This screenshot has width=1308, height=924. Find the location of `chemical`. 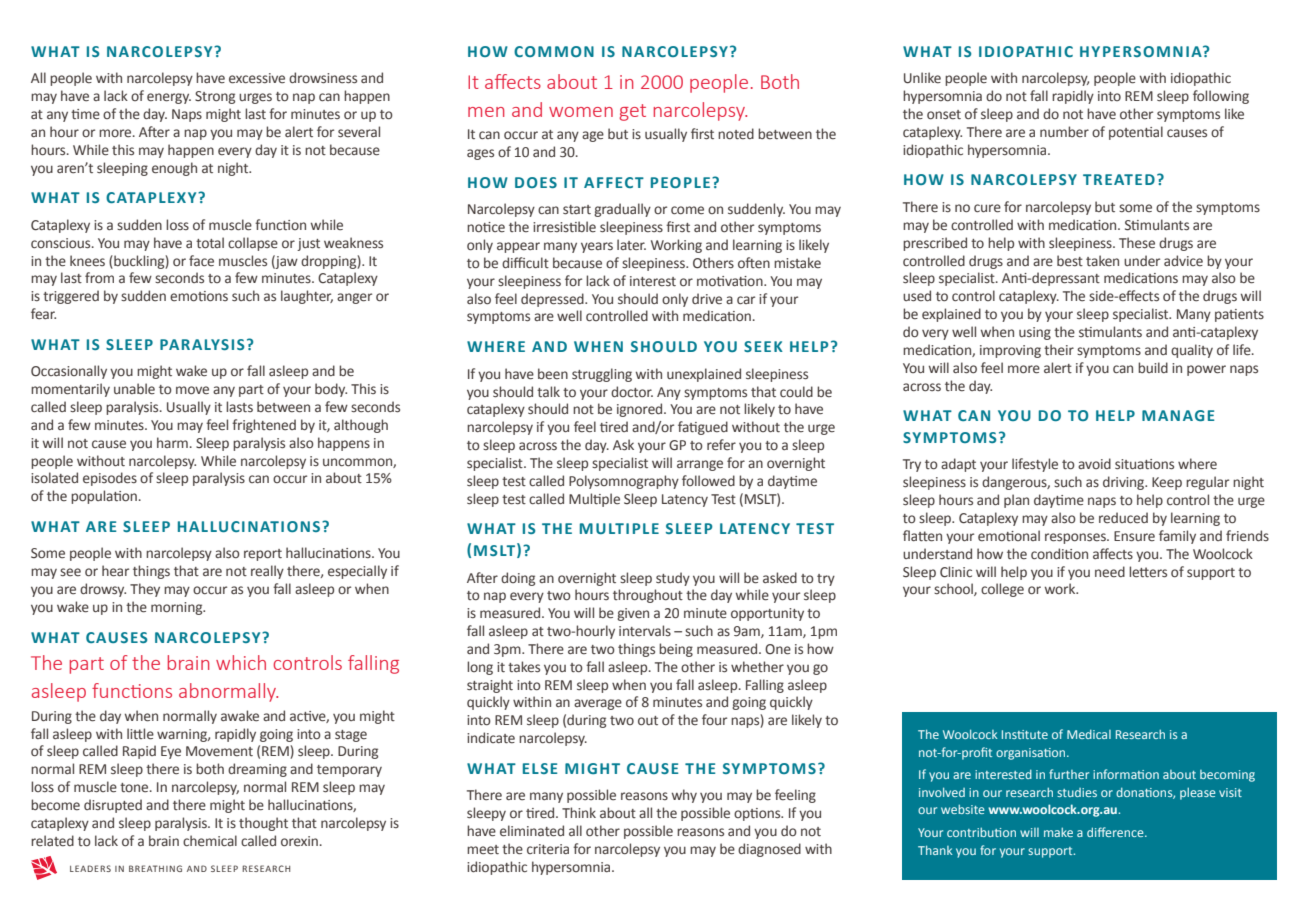

chemical is located at coordinates (210, 841).
